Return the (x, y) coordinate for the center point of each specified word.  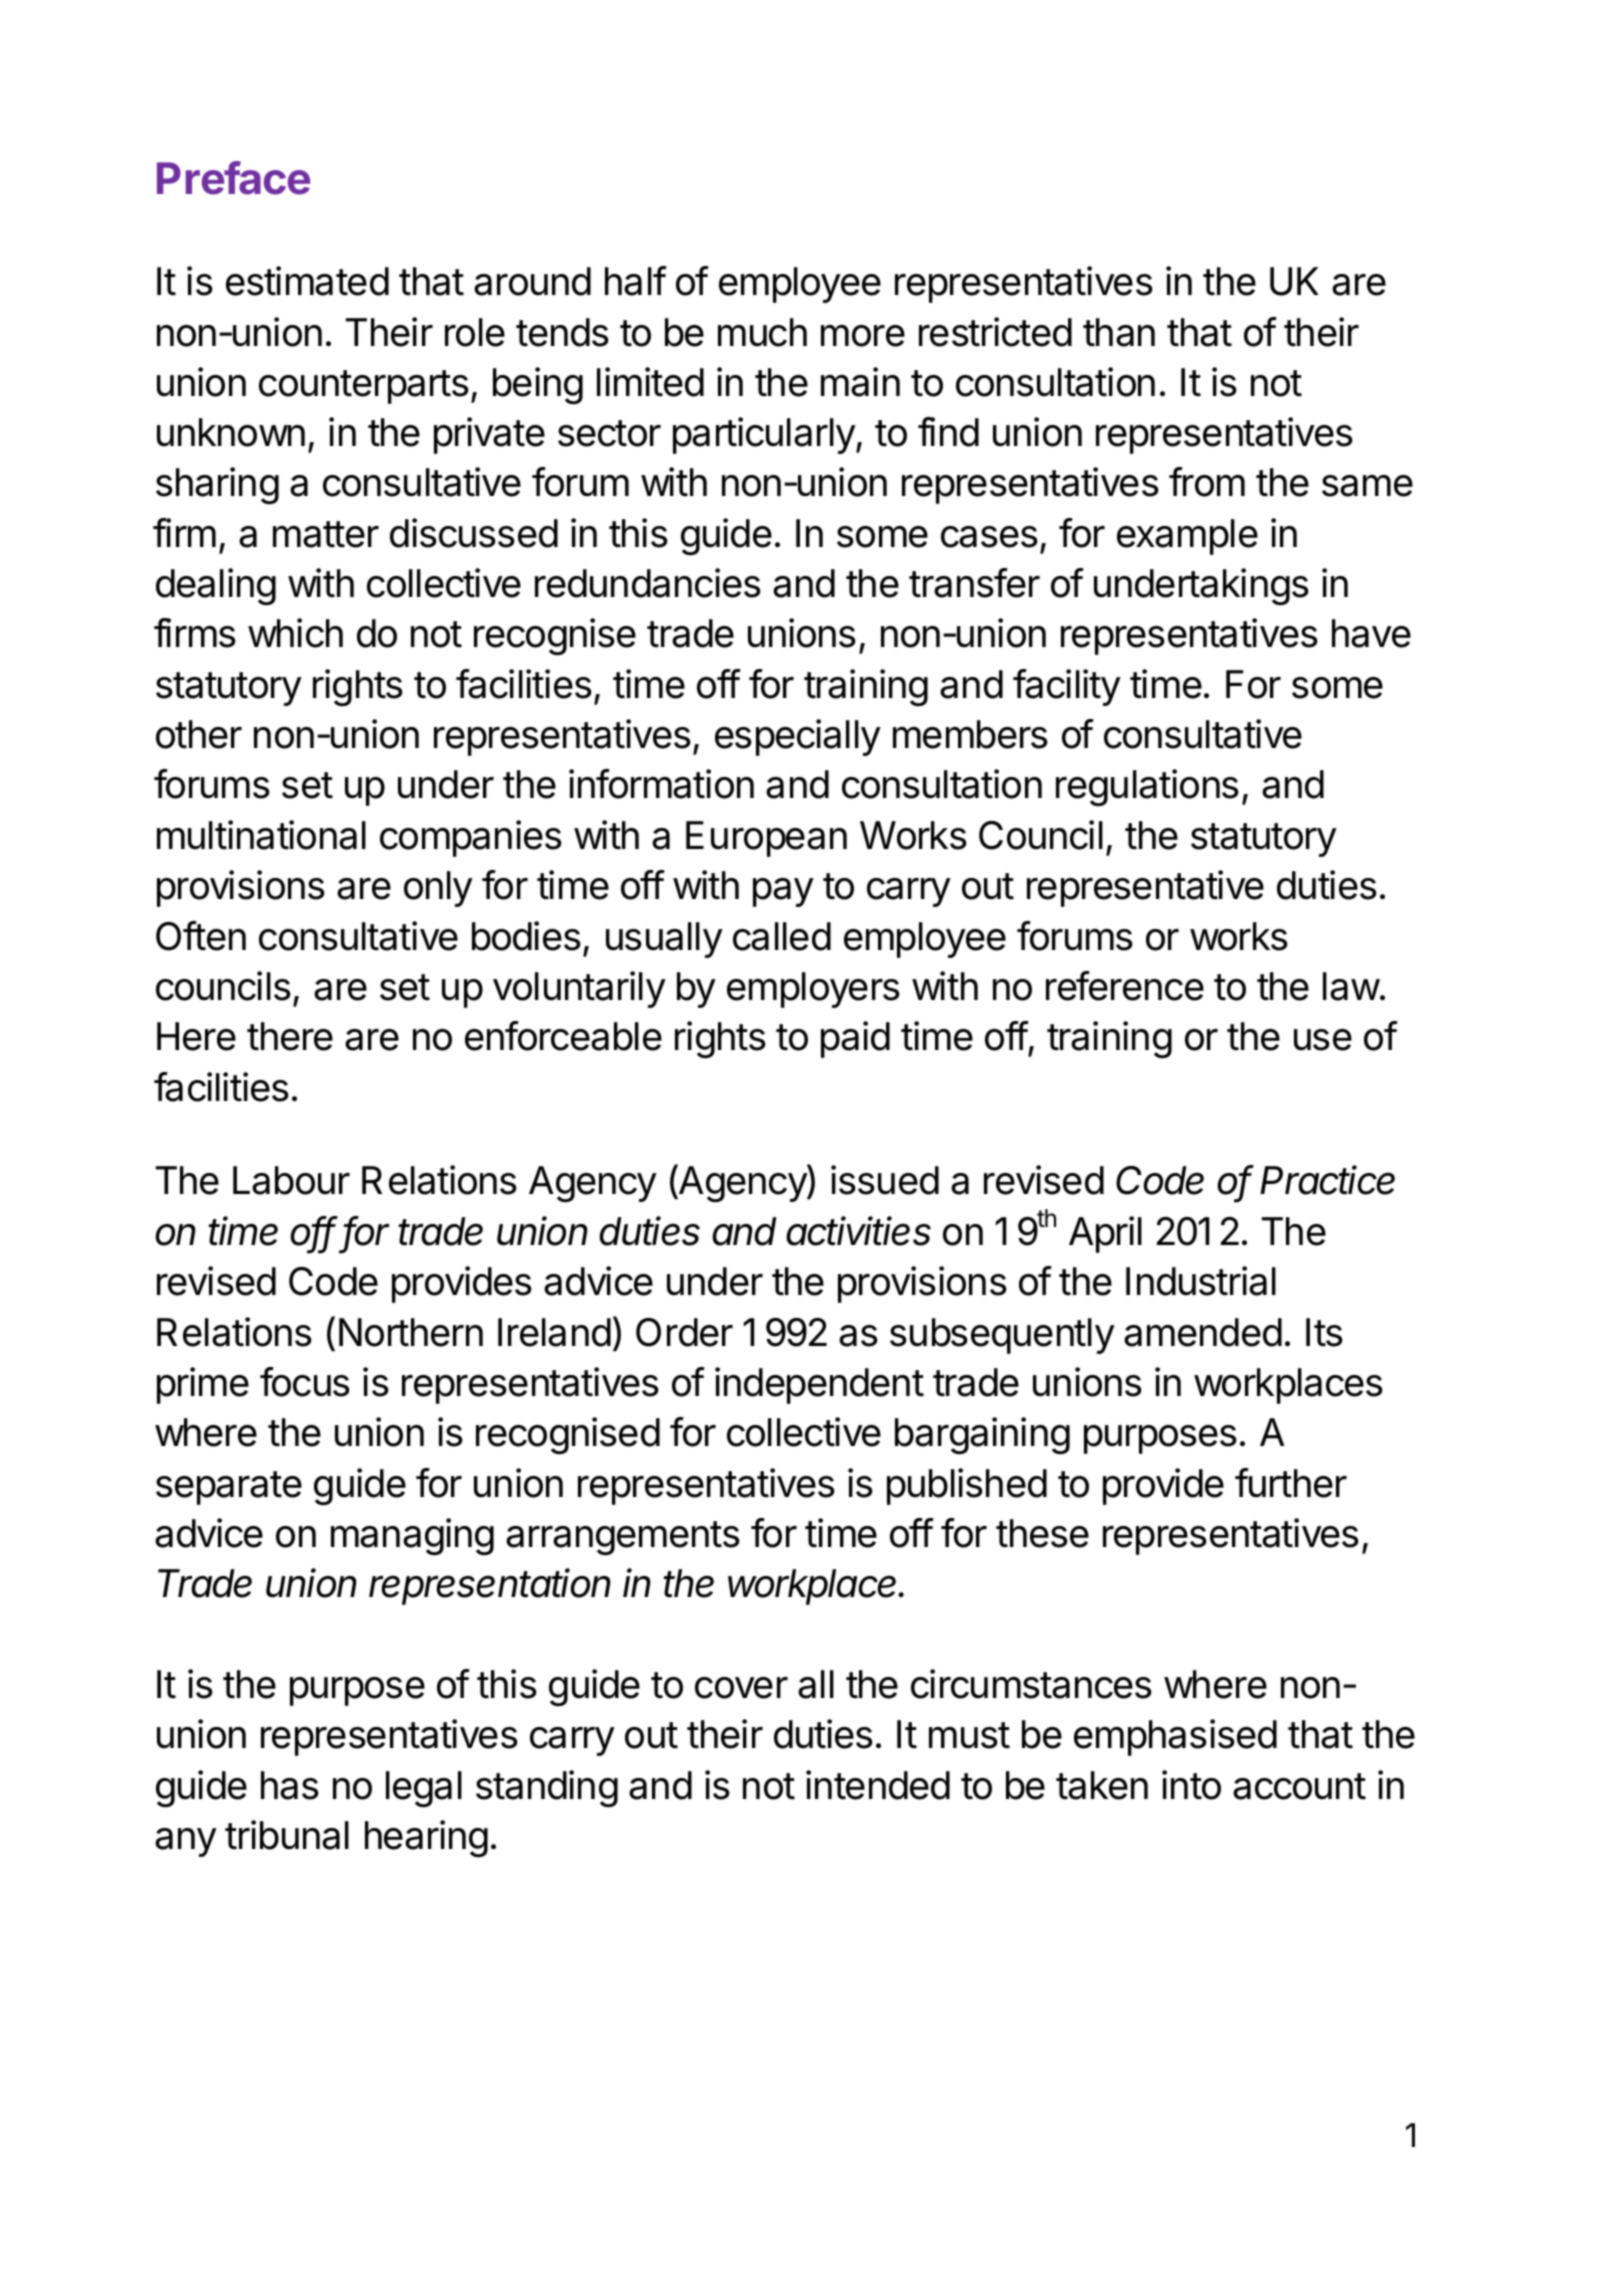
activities (858, 1231)
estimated (307, 281)
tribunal (287, 1835)
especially (798, 737)
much (762, 332)
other (199, 734)
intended (878, 1785)
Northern (411, 1332)
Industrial (1201, 1281)
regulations (1147, 788)
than (1119, 332)
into (1191, 1785)
